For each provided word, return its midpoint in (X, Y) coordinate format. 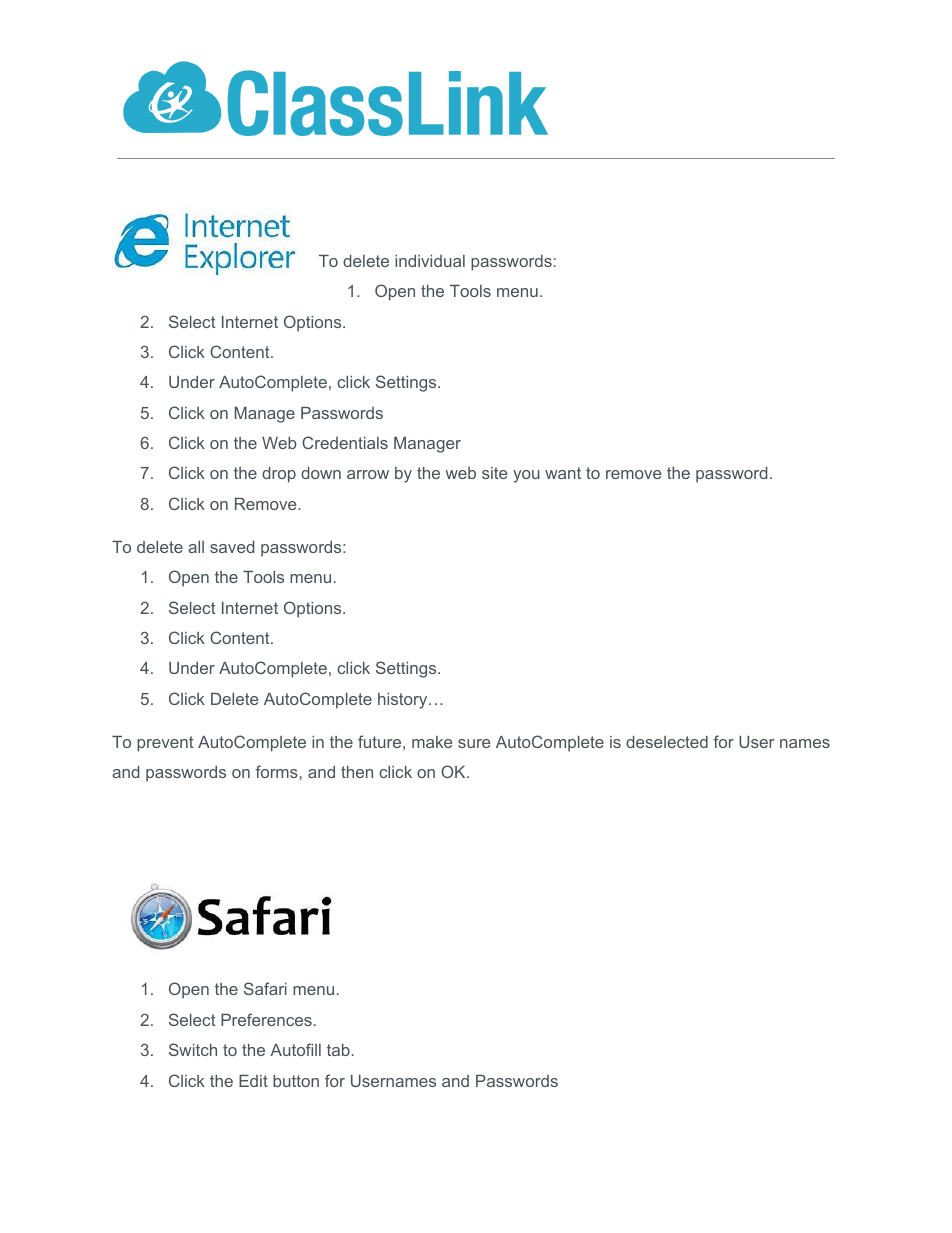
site (494, 473)
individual (430, 261)
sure (474, 743)
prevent (165, 744)
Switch (193, 1049)
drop (279, 475)
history (404, 701)
